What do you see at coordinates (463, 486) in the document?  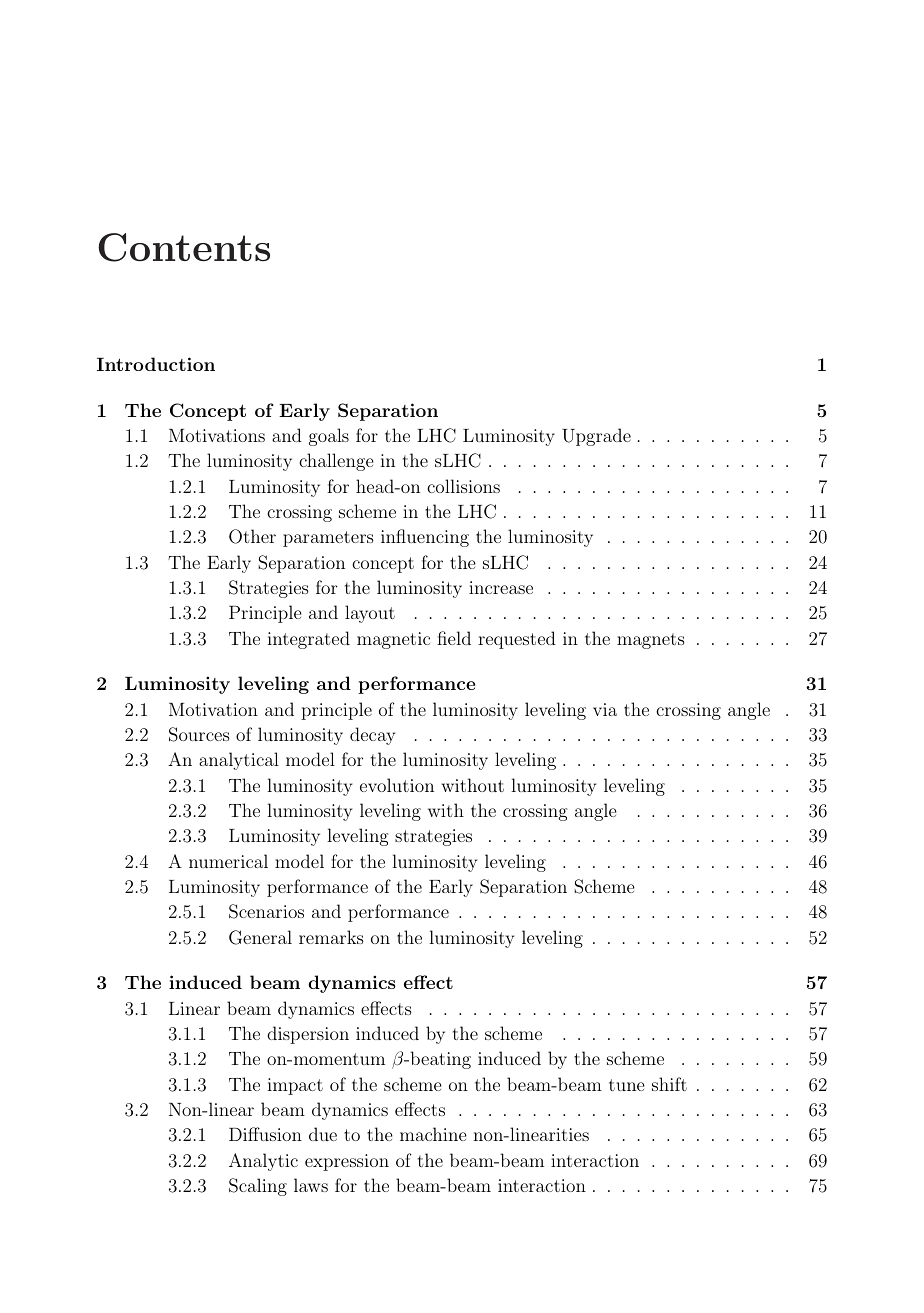 I see `collisions` at bounding box center [463, 486].
